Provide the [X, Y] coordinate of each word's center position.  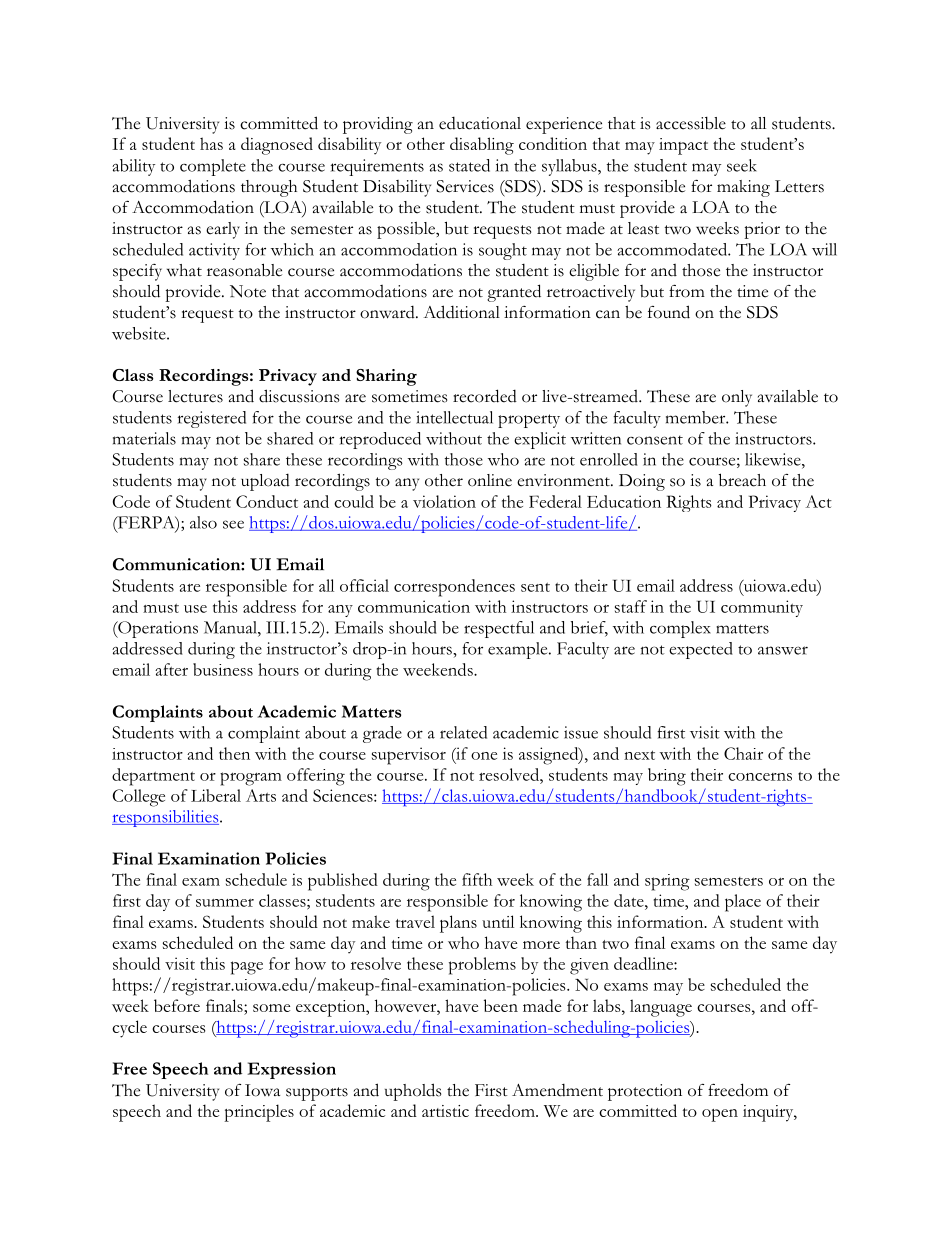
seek [741, 165]
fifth [477, 879]
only [737, 398]
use [195, 609]
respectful [499, 629]
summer [225, 903]
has [211, 143]
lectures [195, 396]
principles [259, 1113]
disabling [482, 146]
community [762, 608]
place [743, 903]
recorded [485, 396]
